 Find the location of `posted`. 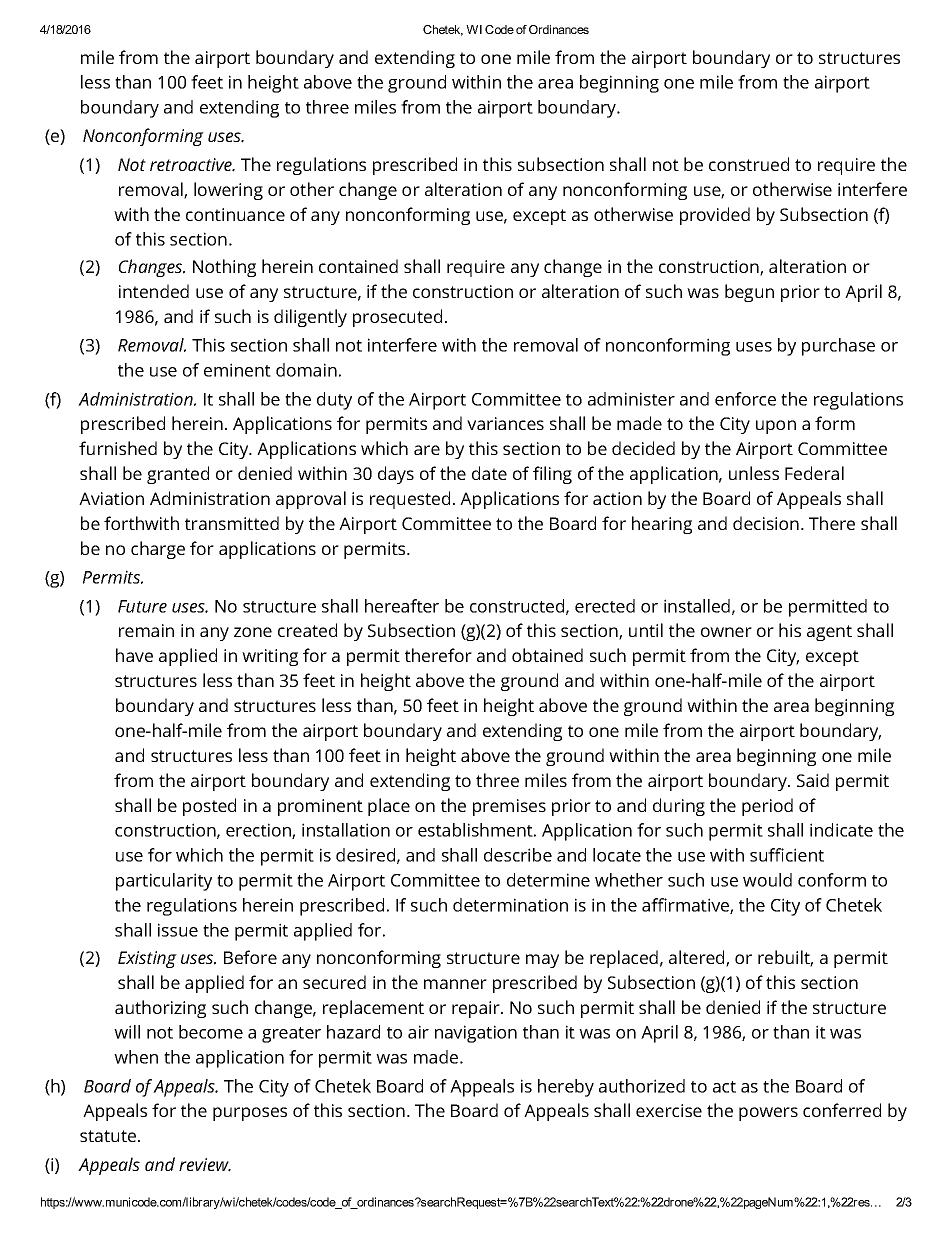

posted is located at coordinates (209, 807).
